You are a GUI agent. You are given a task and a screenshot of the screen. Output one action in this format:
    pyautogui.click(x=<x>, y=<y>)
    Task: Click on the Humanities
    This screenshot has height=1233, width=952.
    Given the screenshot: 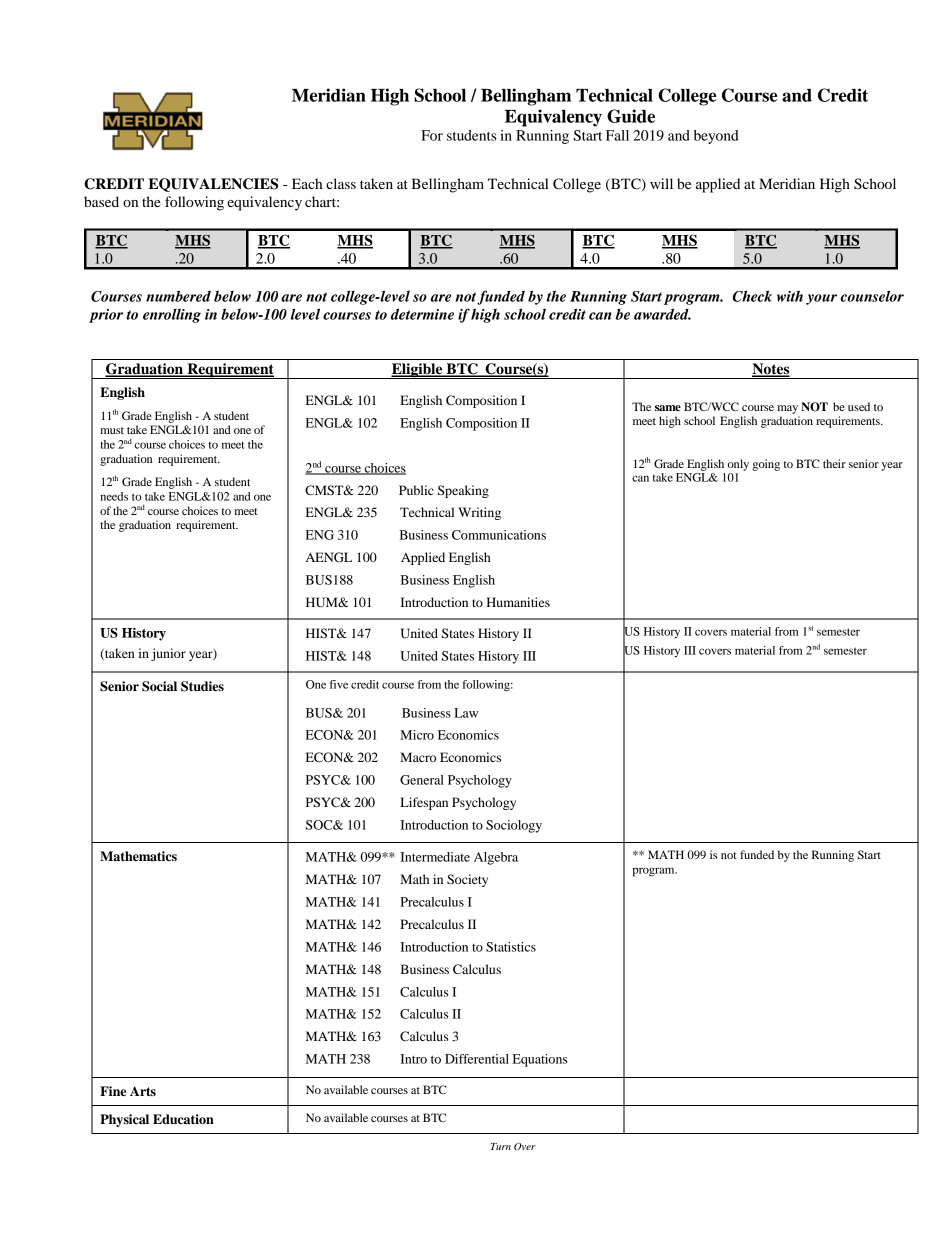 What is the action you would take?
    pyautogui.click(x=518, y=602)
